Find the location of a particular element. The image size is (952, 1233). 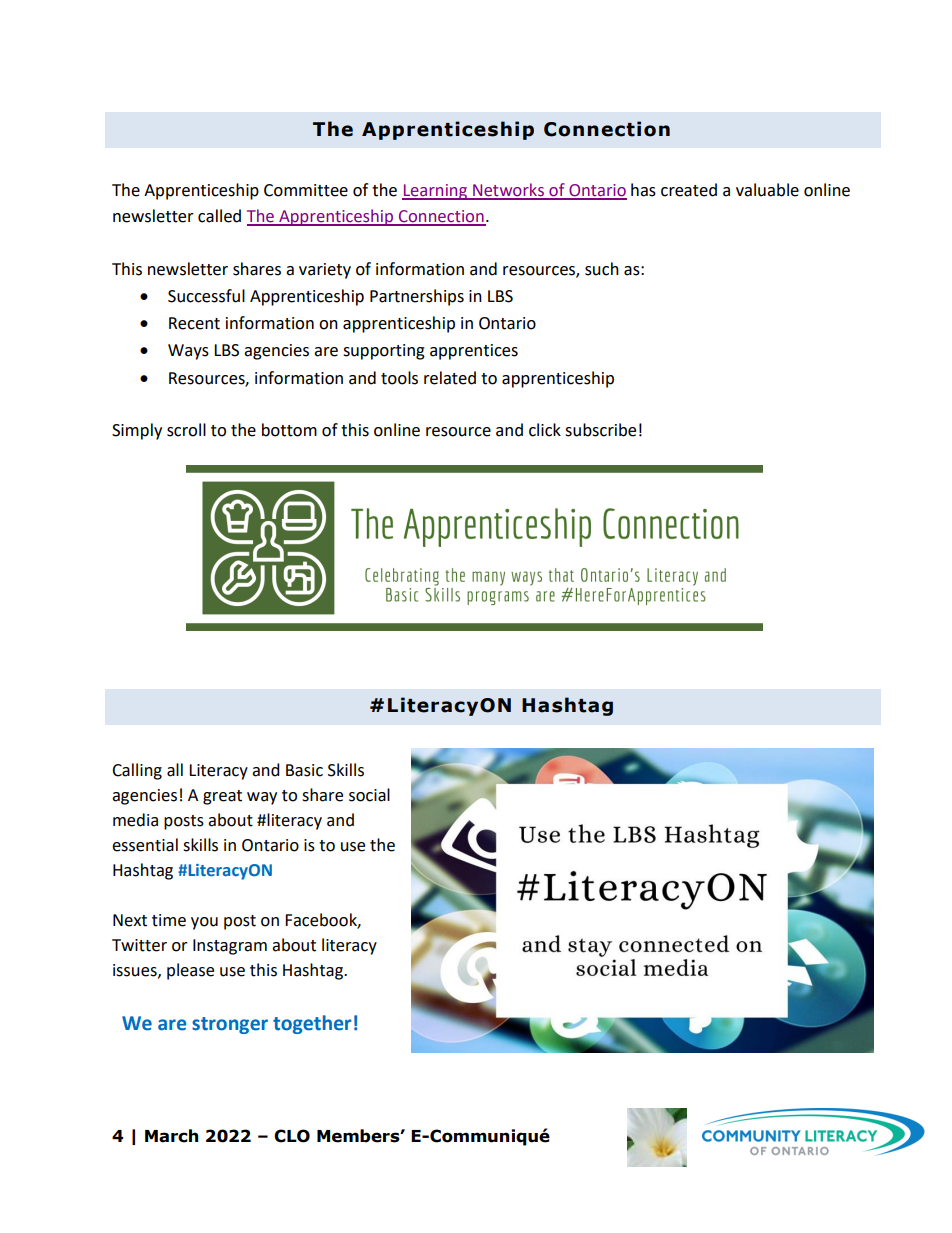

created is located at coordinates (689, 190).
